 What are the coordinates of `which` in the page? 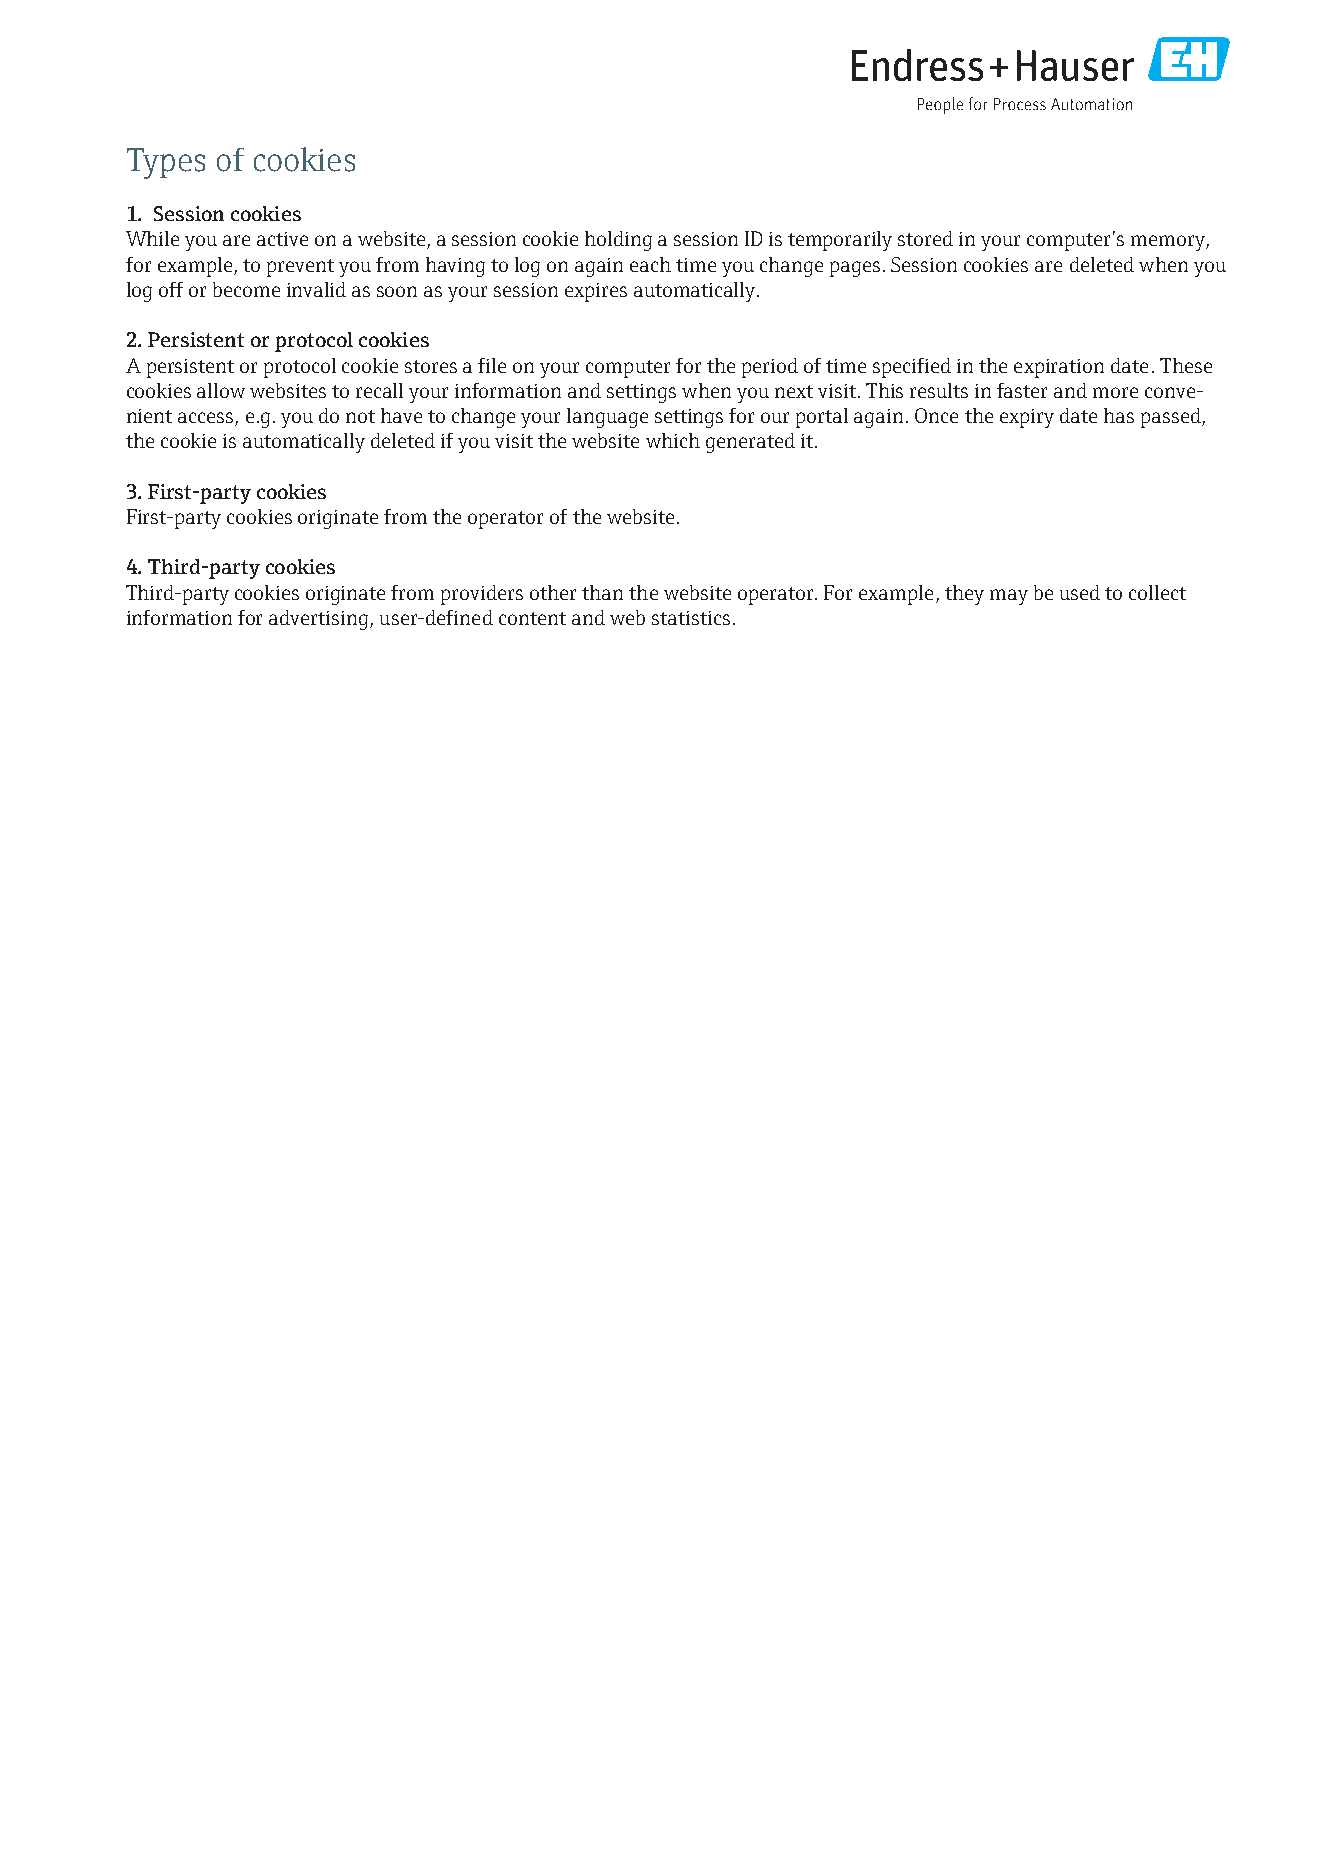 It's located at (673, 440).
